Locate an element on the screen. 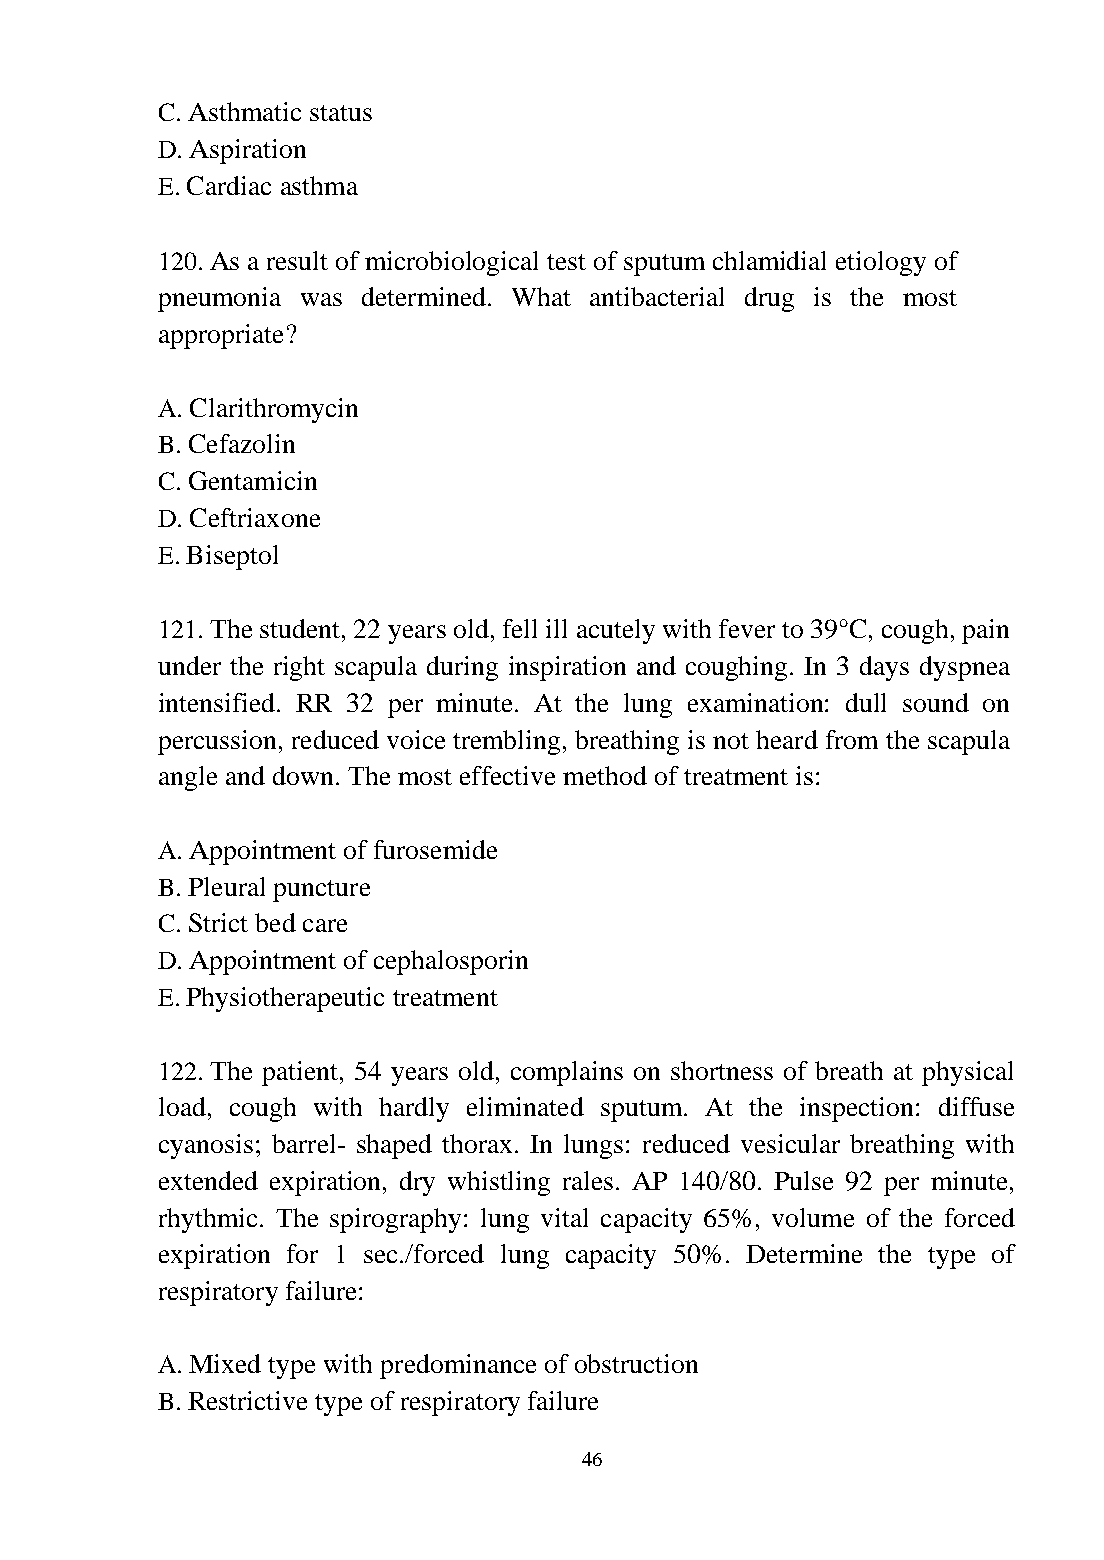 This screenshot has width=1104, height=1560. What is located at coordinates (541, 296).
